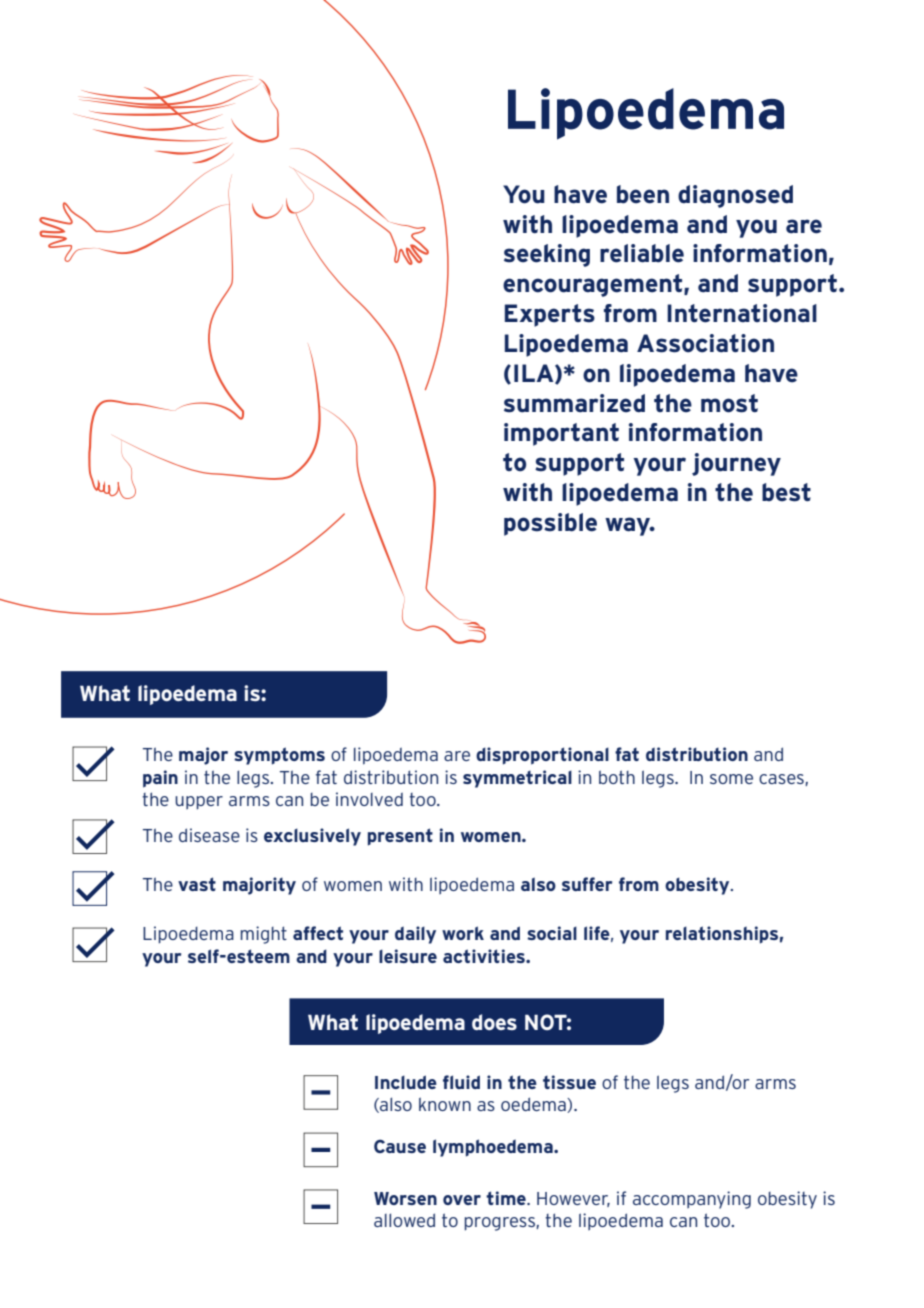  What do you see at coordinates (729, 403) in the screenshot?
I see `most` at bounding box center [729, 403].
